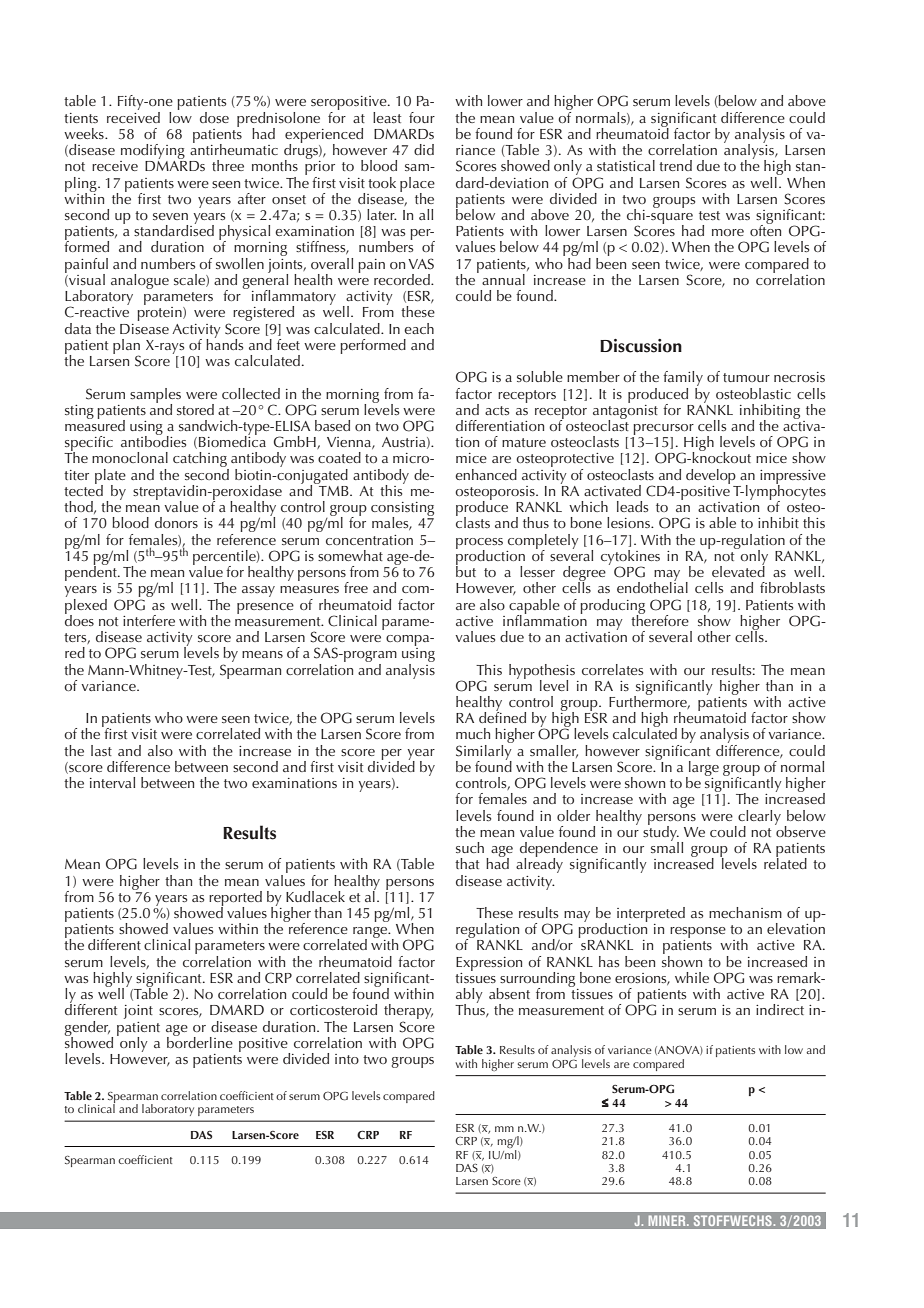  I want to click on trend, so click(675, 165).
